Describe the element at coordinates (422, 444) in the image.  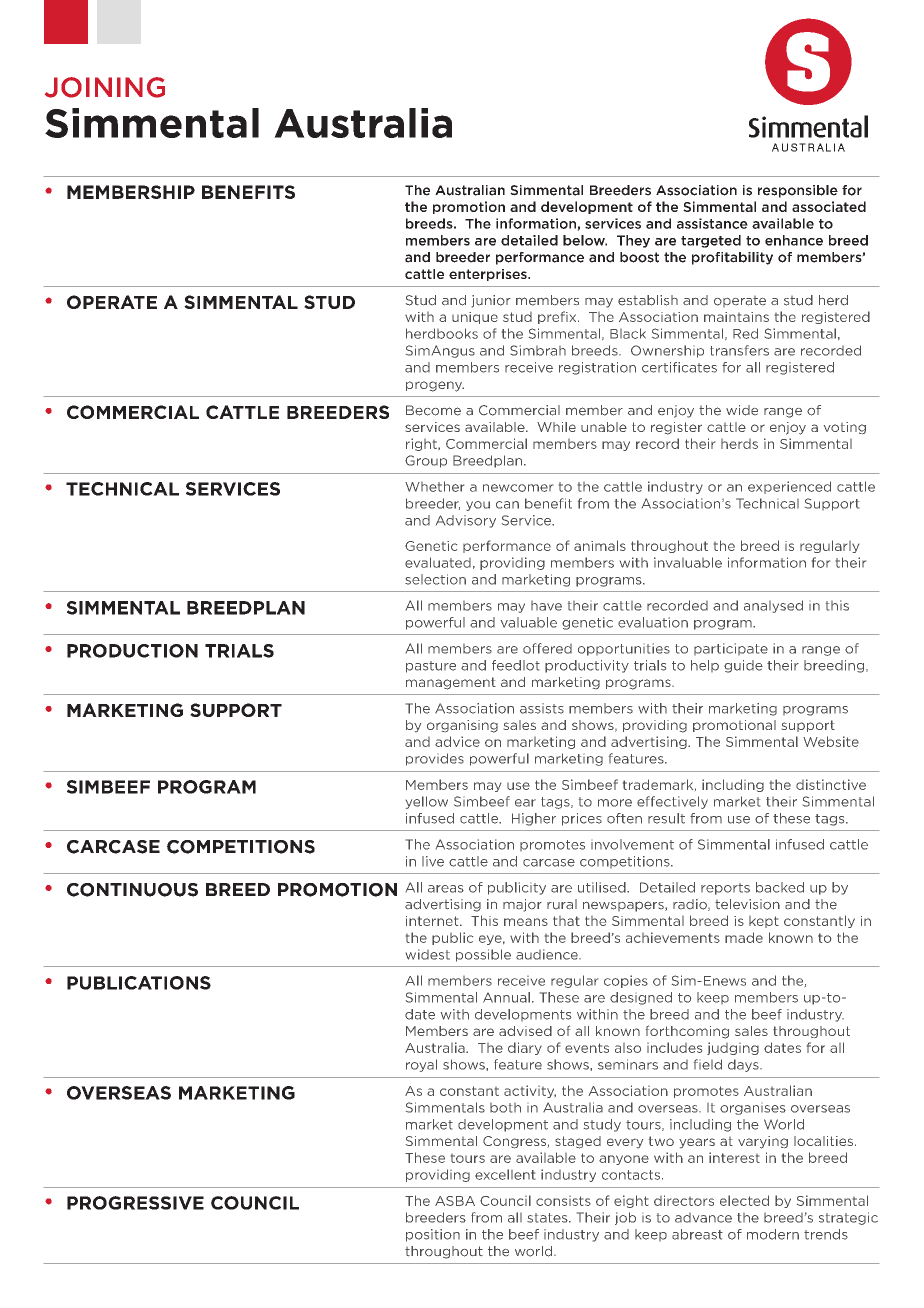
I see `right` at that location.
